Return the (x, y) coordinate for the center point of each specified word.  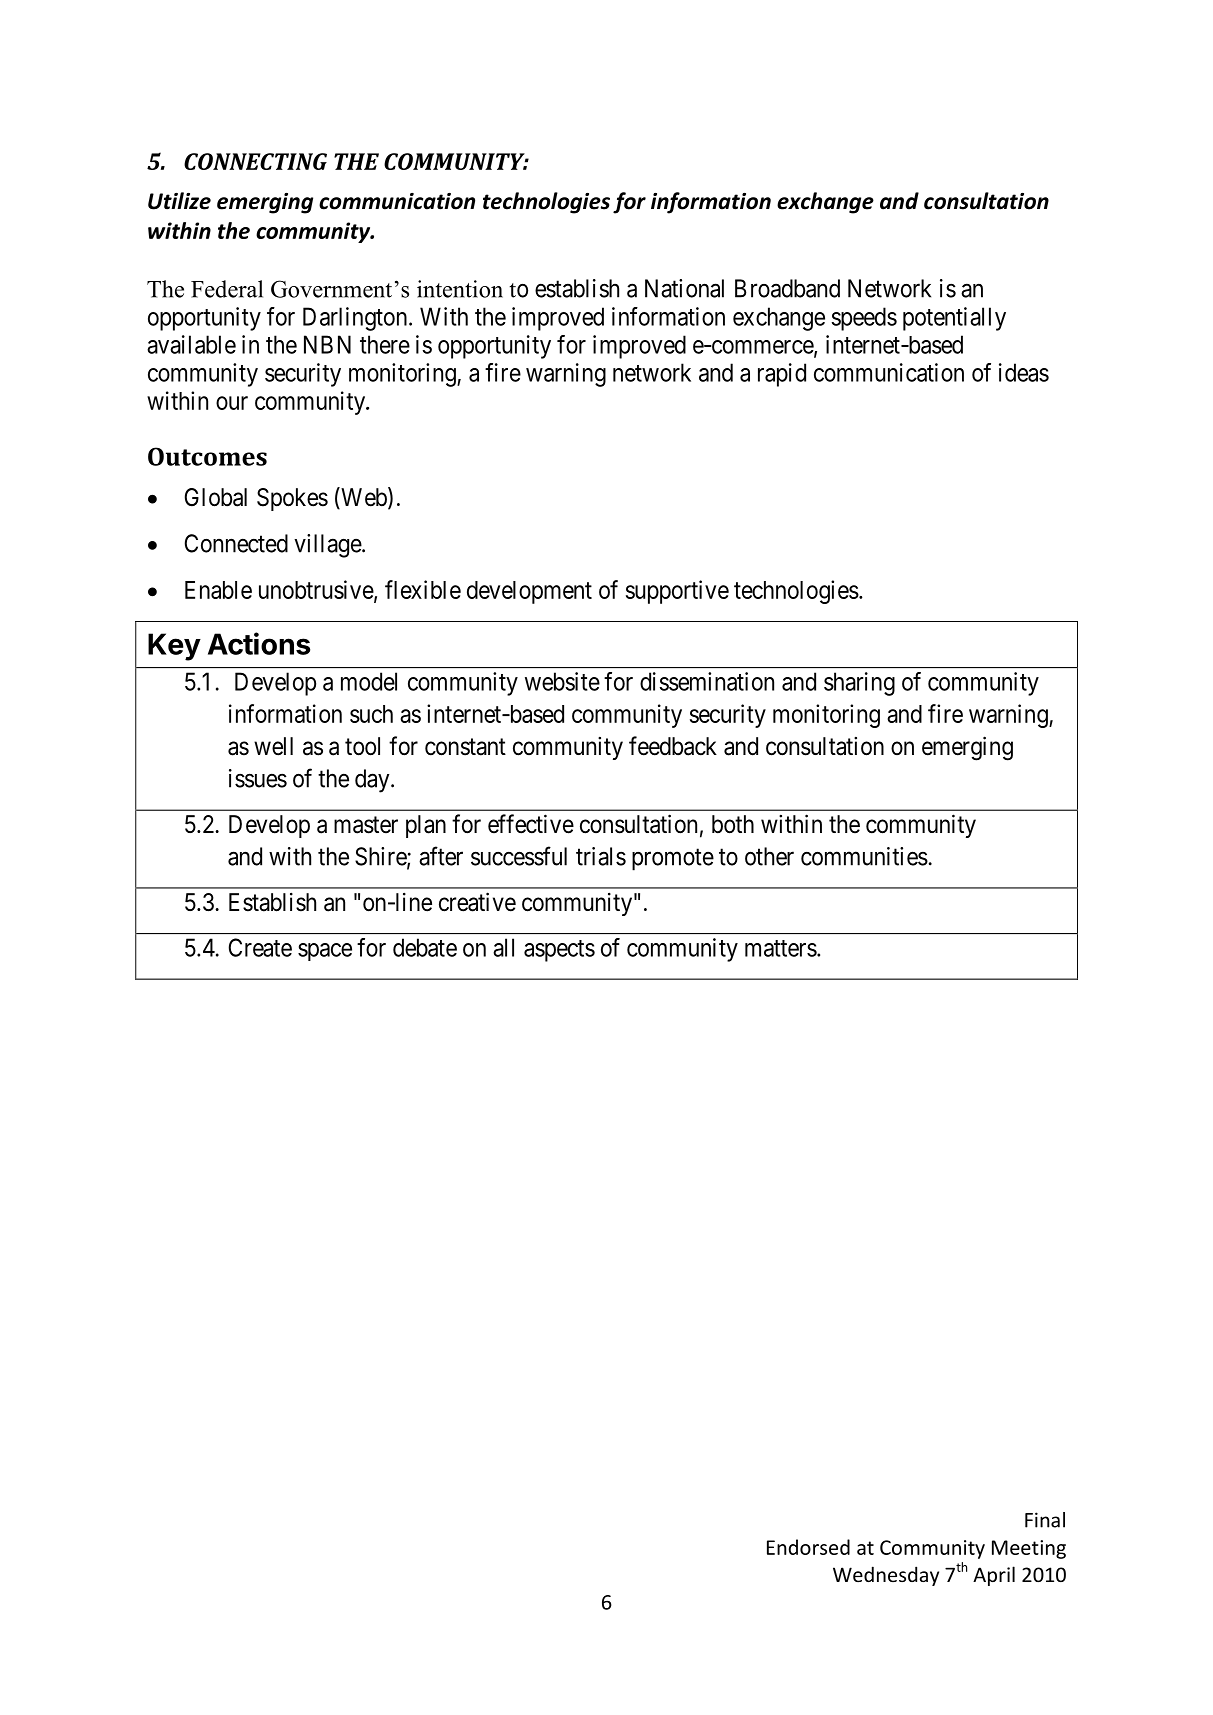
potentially (954, 319)
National (684, 288)
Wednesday (886, 1576)
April (994, 1576)
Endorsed (808, 1547)
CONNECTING (255, 161)
